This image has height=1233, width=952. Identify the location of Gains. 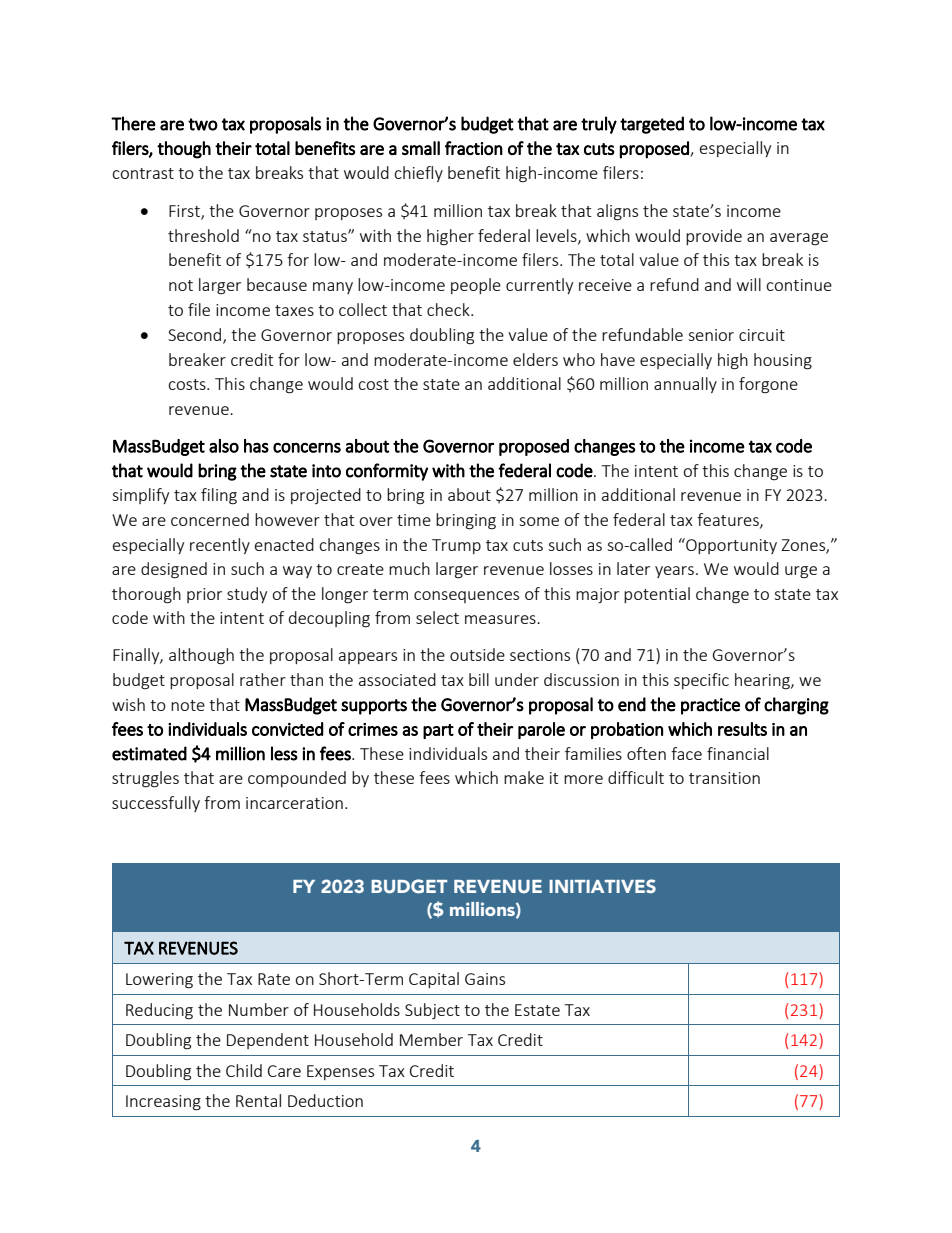
(485, 979).
